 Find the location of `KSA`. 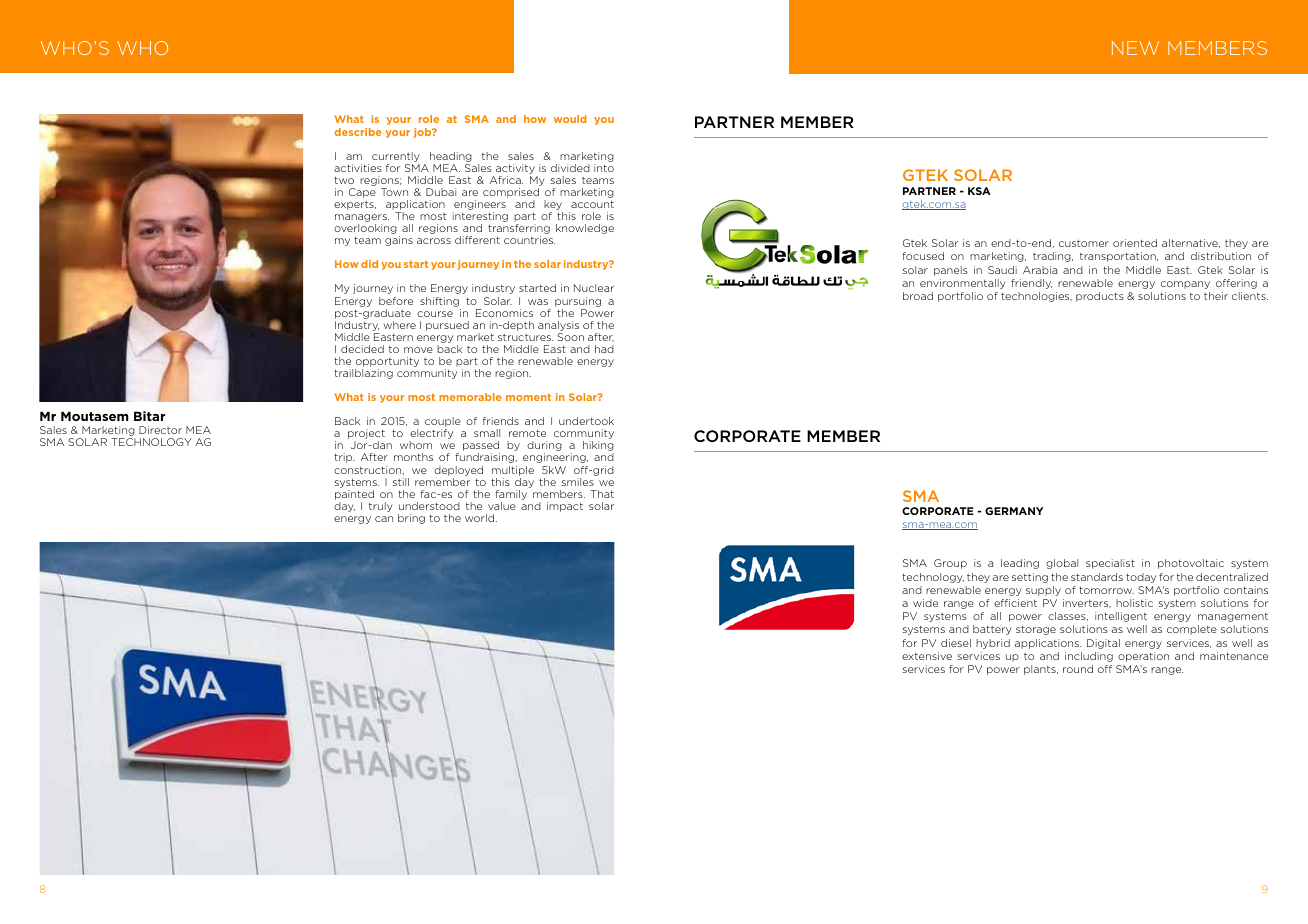

KSA is located at coordinates (979, 191).
